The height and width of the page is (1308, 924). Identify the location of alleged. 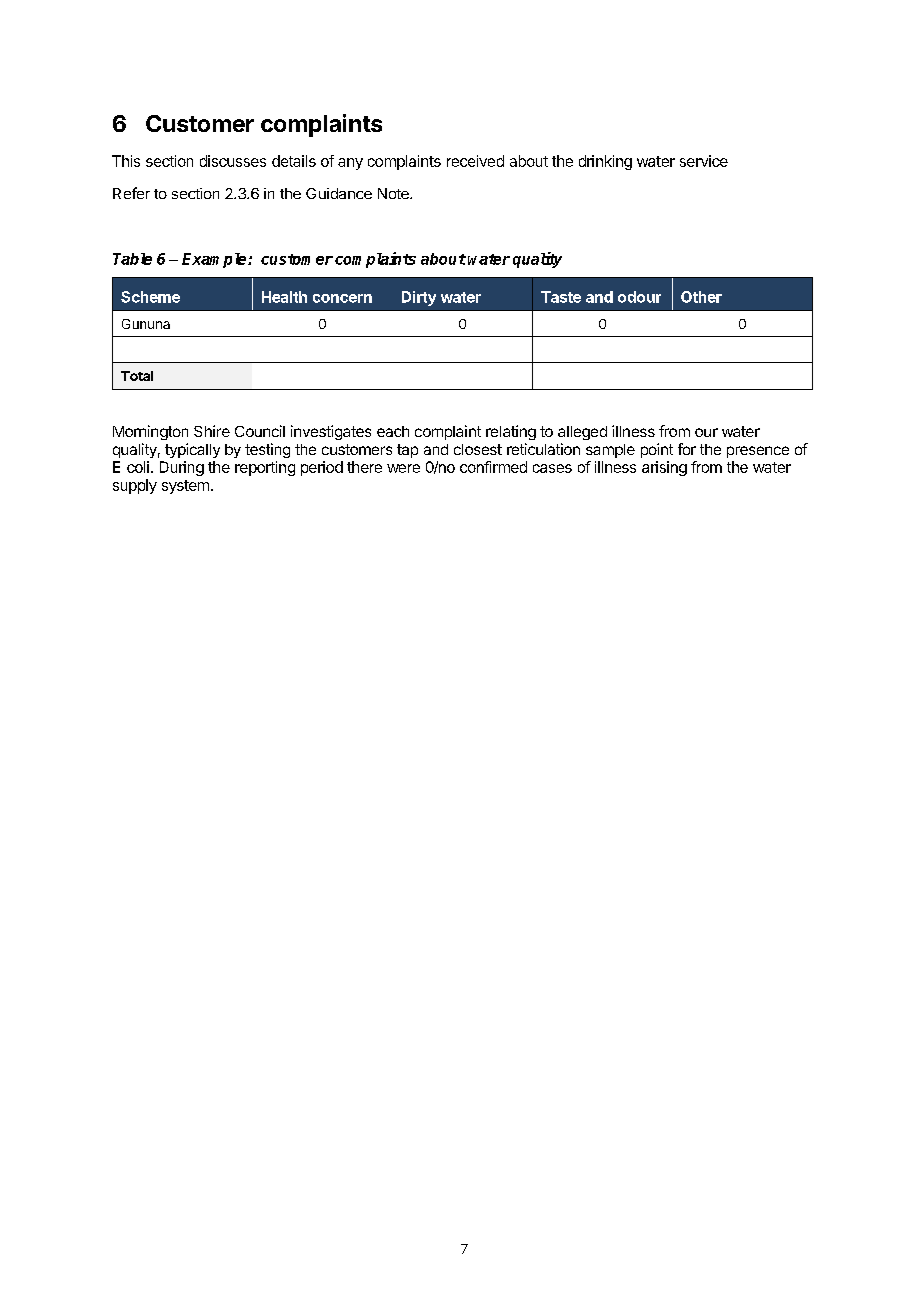
(582, 433).
